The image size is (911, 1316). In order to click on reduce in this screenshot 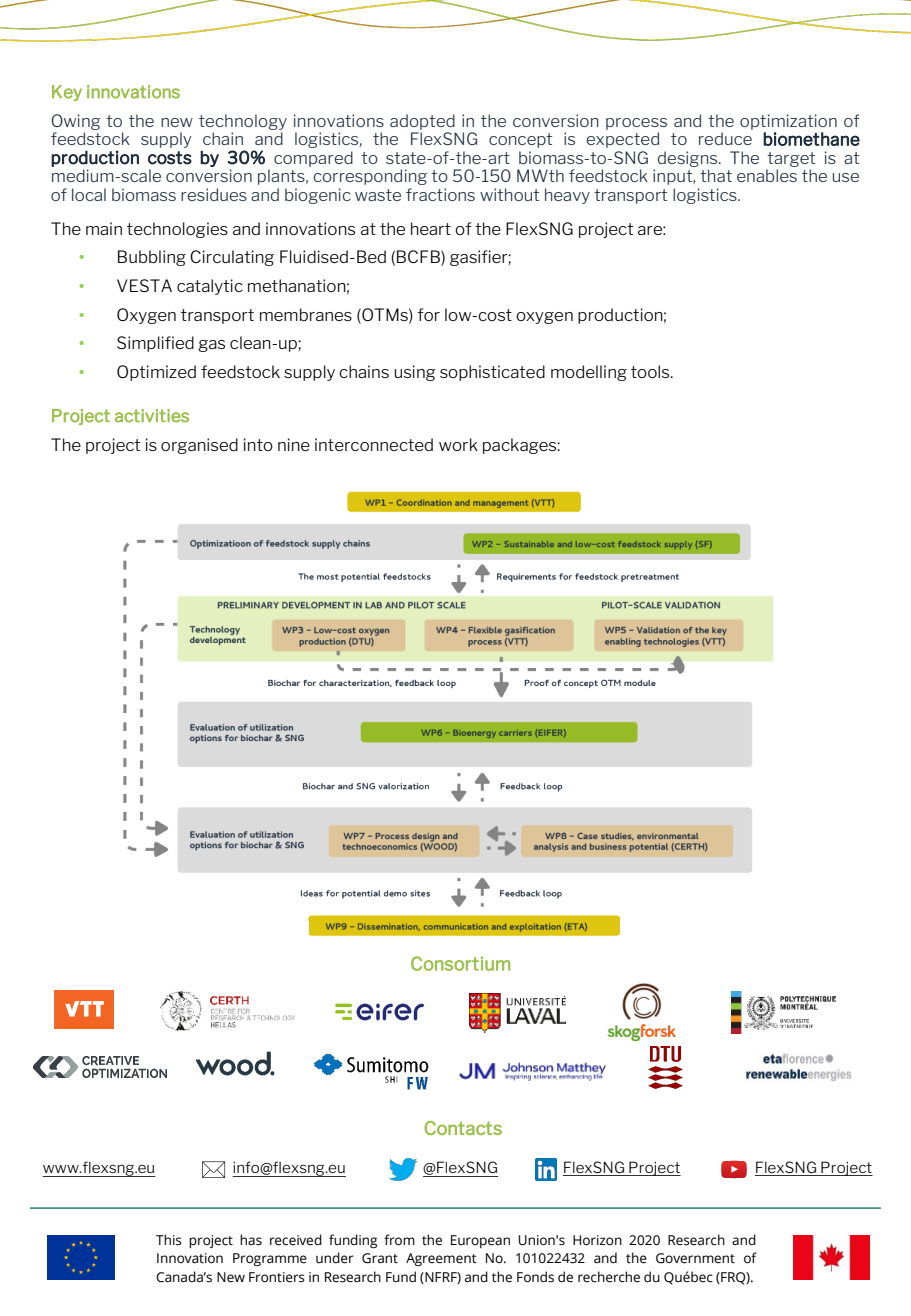, I will do `click(725, 138)`.
